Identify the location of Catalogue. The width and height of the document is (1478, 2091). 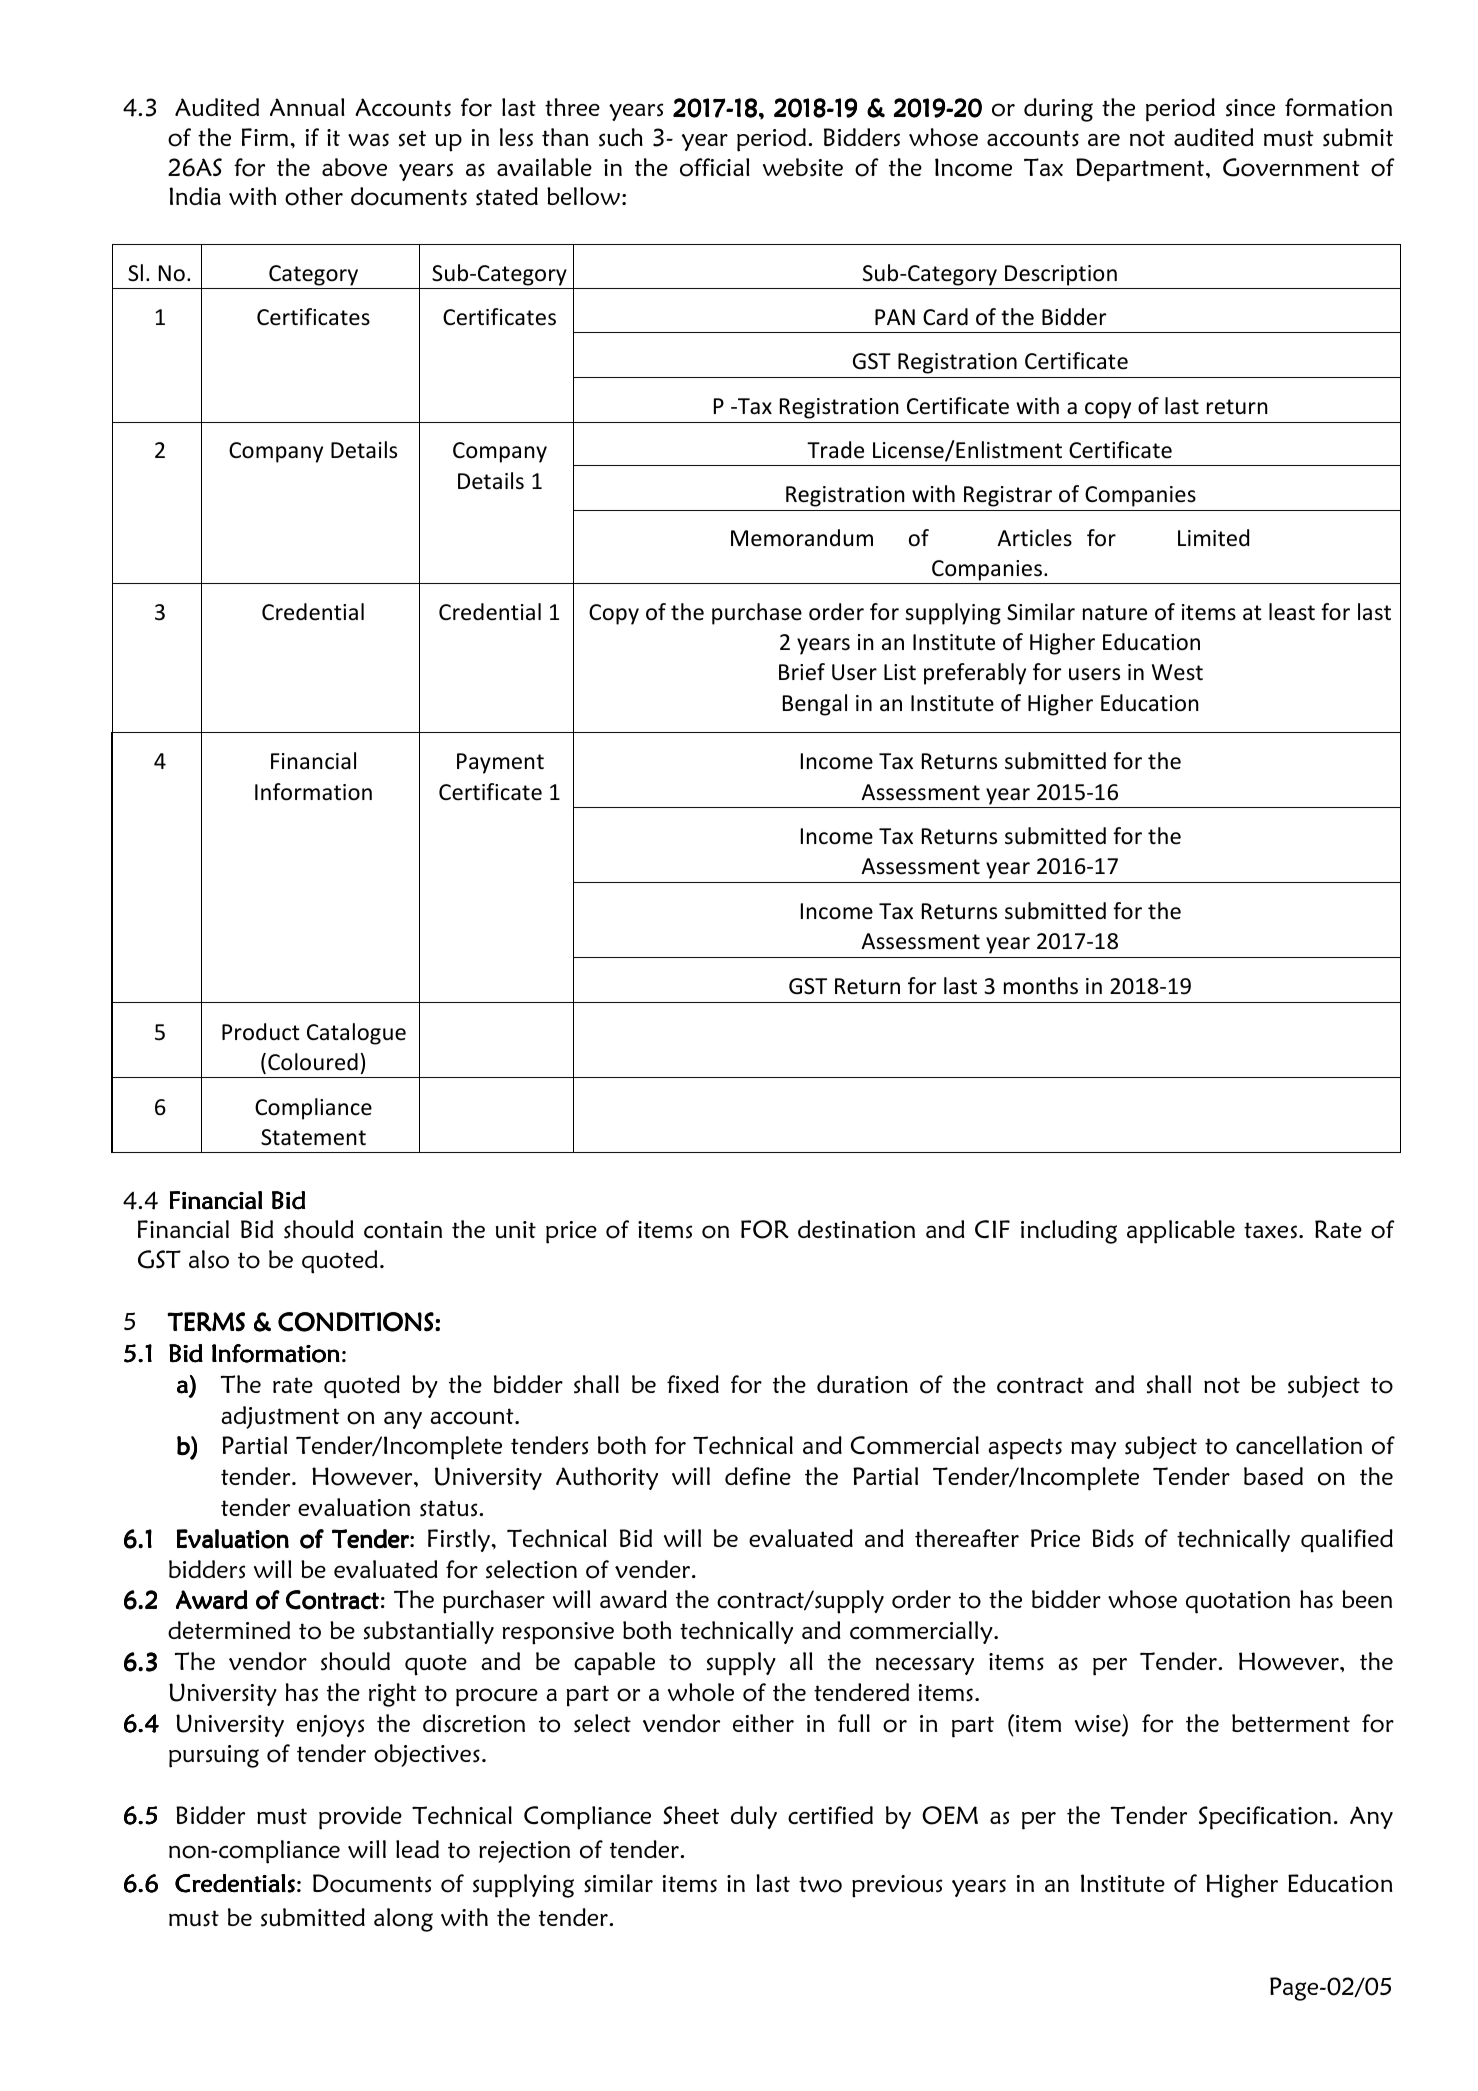
(356, 1034).
